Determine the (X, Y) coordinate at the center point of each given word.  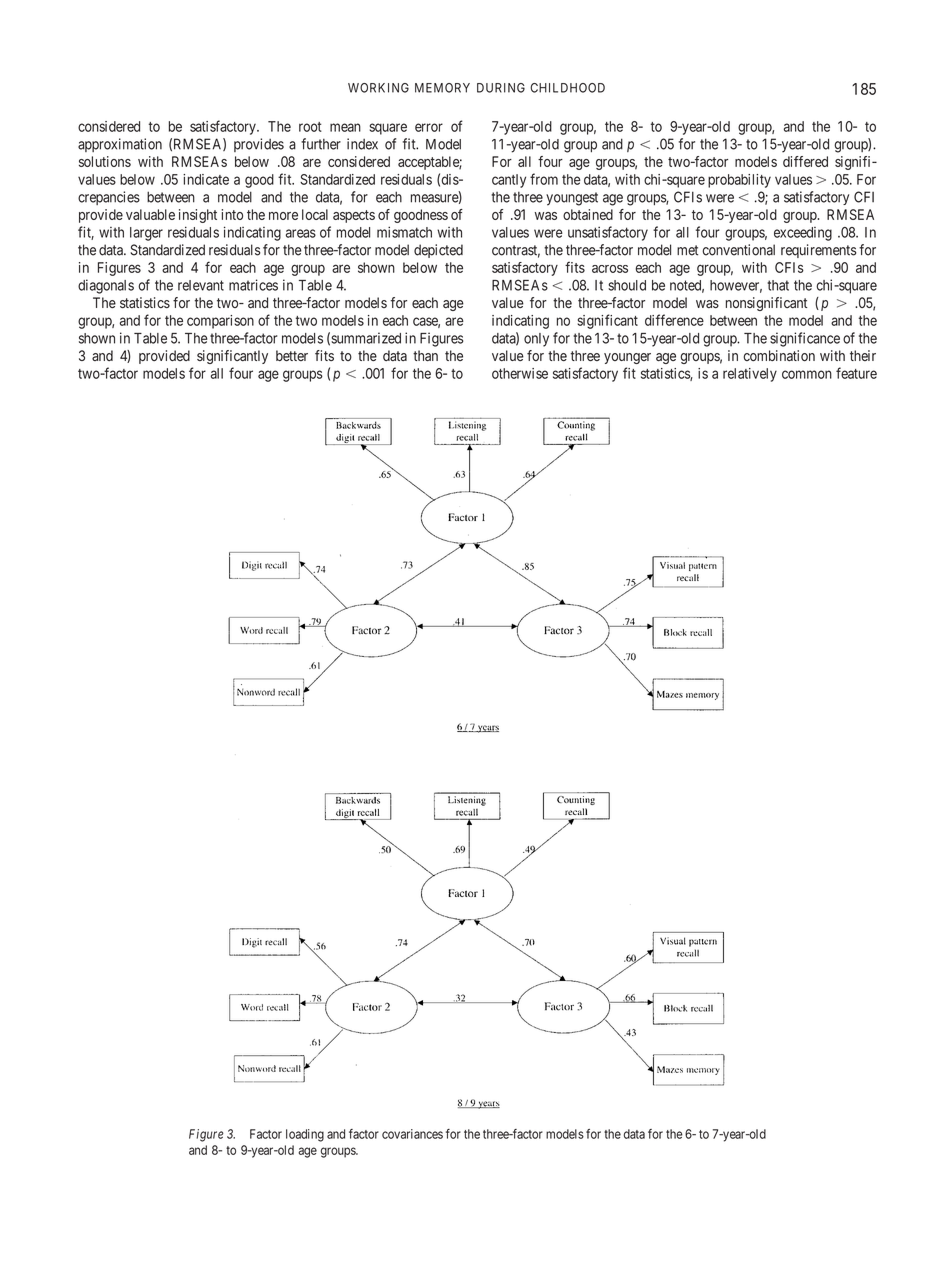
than (425, 355)
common (807, 374)
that (778, 285)
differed (805, 161)
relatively (750, 375)
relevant (201, 285)
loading (305, 1135)
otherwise (520, 373)
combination (779, 355)
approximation (120, 145)
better (292, 355)
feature (856, 373)
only (536, 340)
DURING (501, 88)
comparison (220, 322)
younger (627, 358)
